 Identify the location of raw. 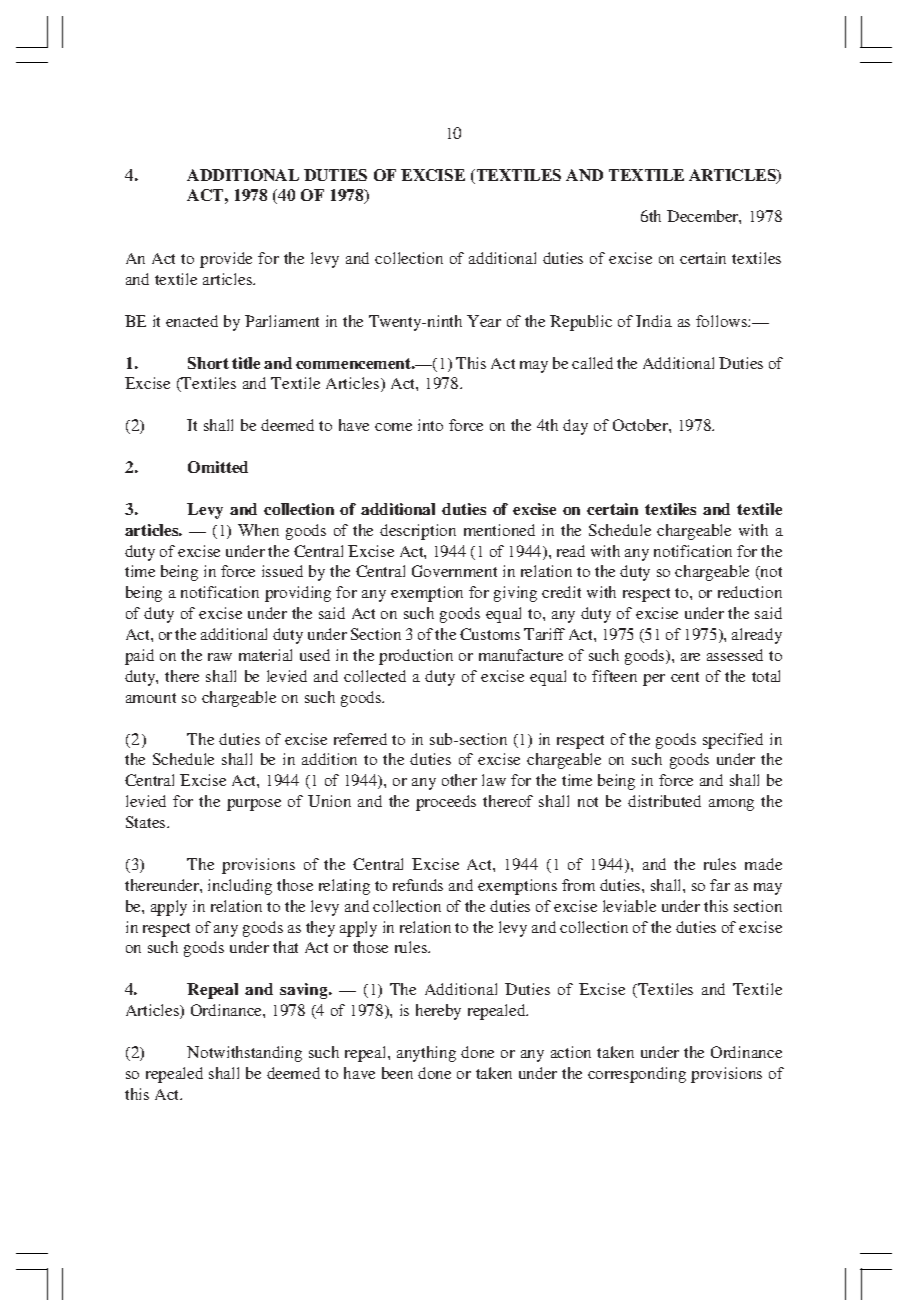
(220, 657).
